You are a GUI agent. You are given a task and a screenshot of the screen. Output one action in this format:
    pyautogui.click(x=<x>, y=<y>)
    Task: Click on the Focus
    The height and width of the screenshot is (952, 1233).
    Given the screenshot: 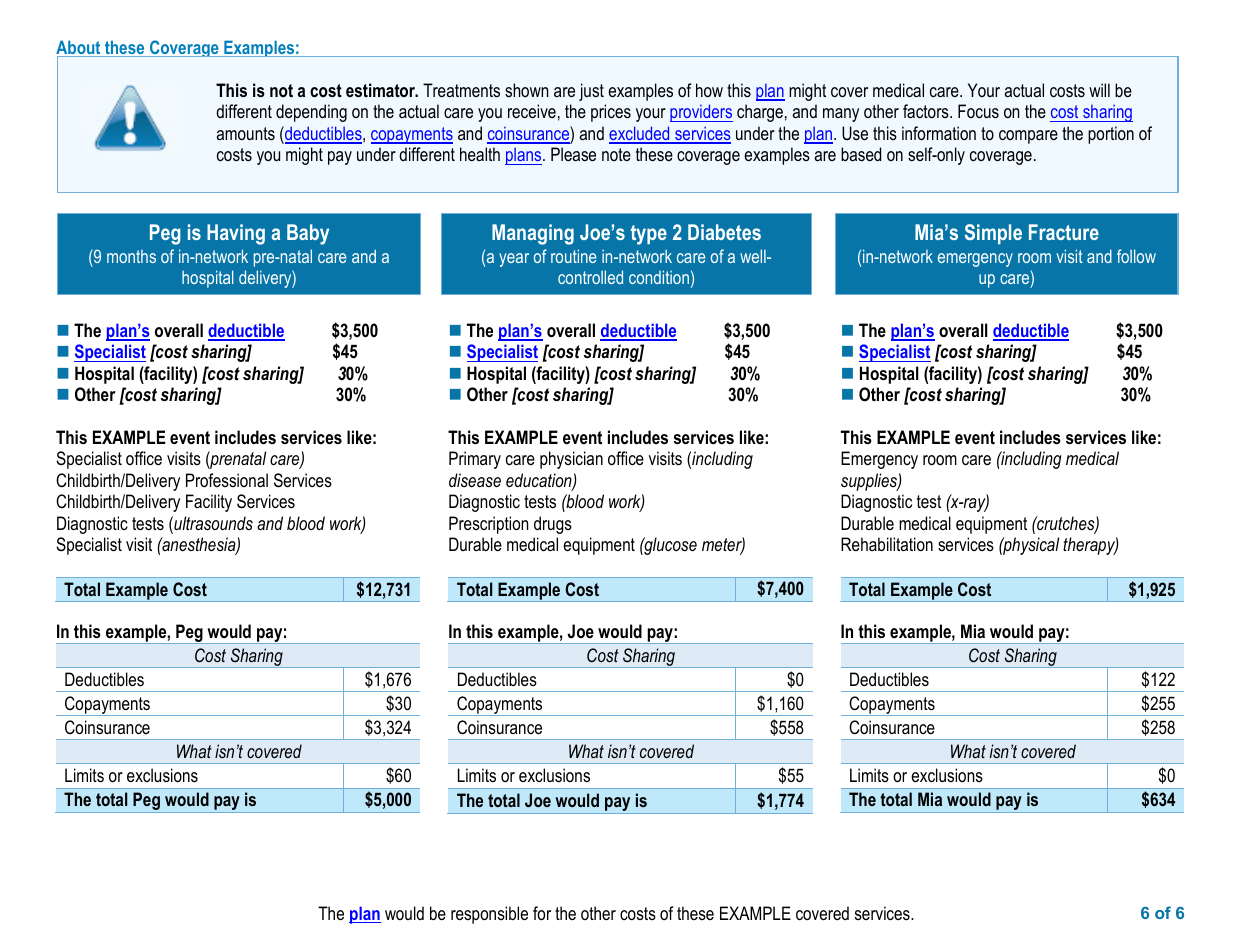 What is the action you would take?
    pyautogui.click(x=978, y=111)
